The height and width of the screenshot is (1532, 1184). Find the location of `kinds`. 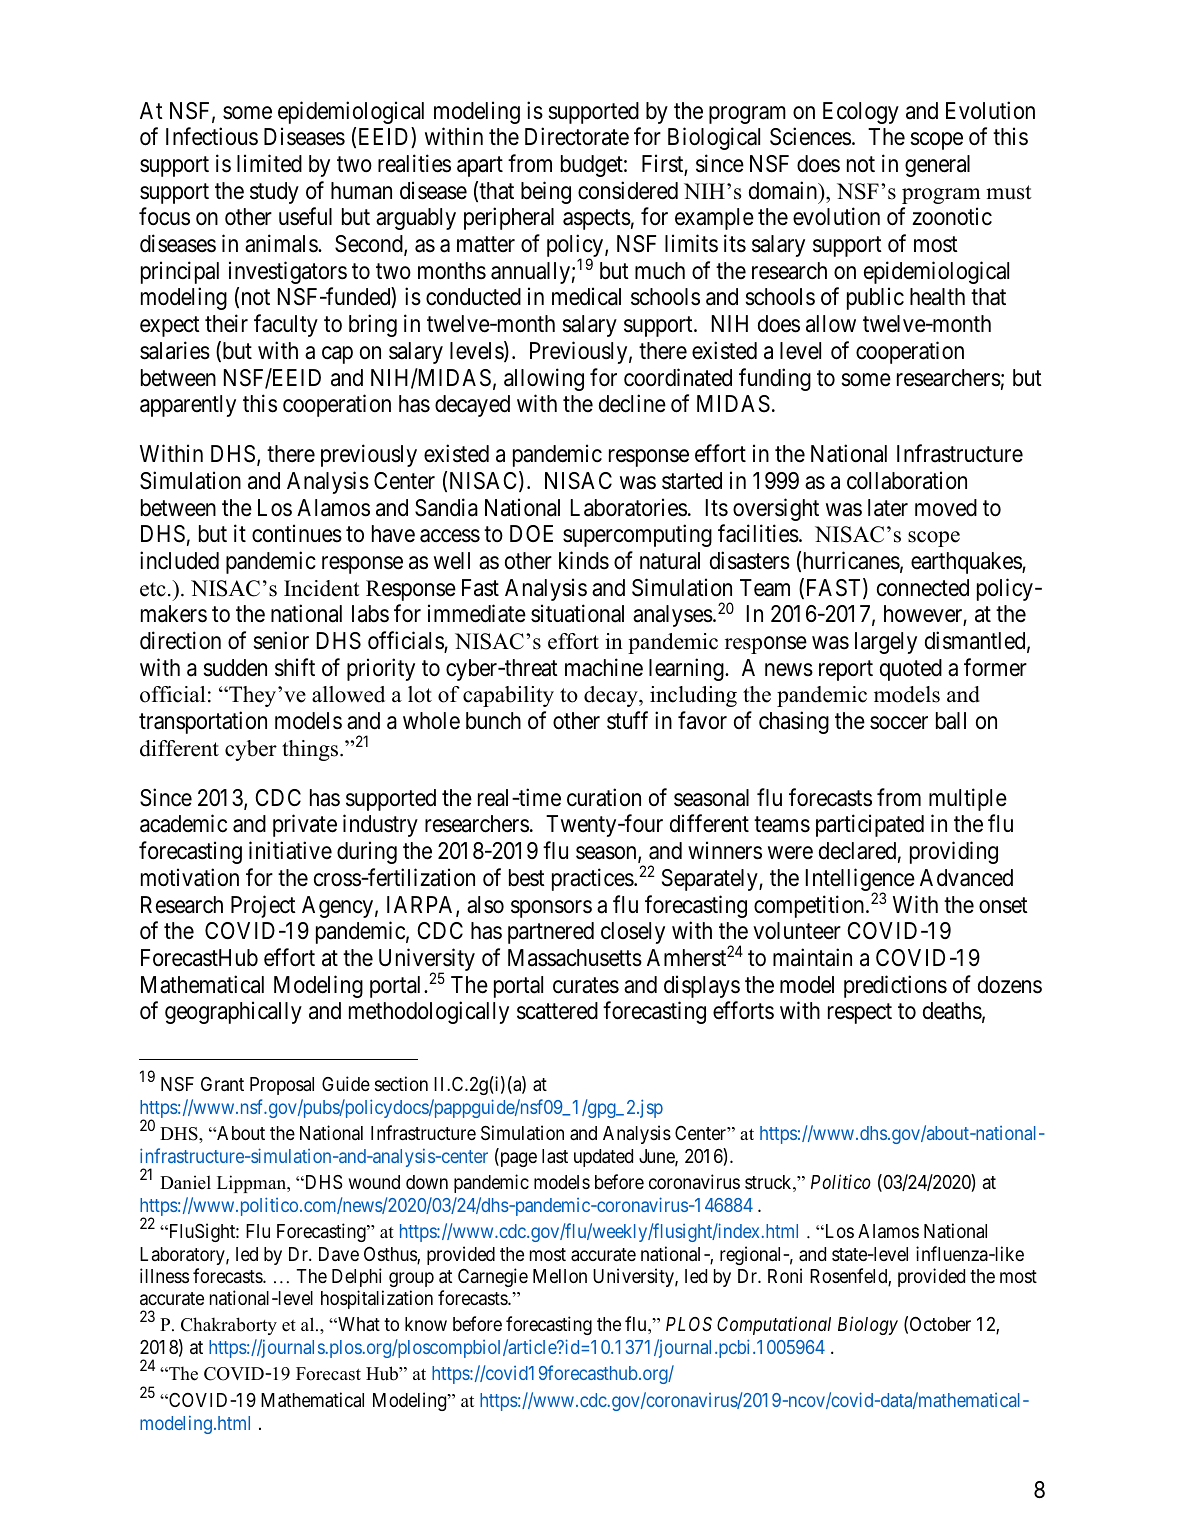

kinds is located at coordinates (584, 560).
